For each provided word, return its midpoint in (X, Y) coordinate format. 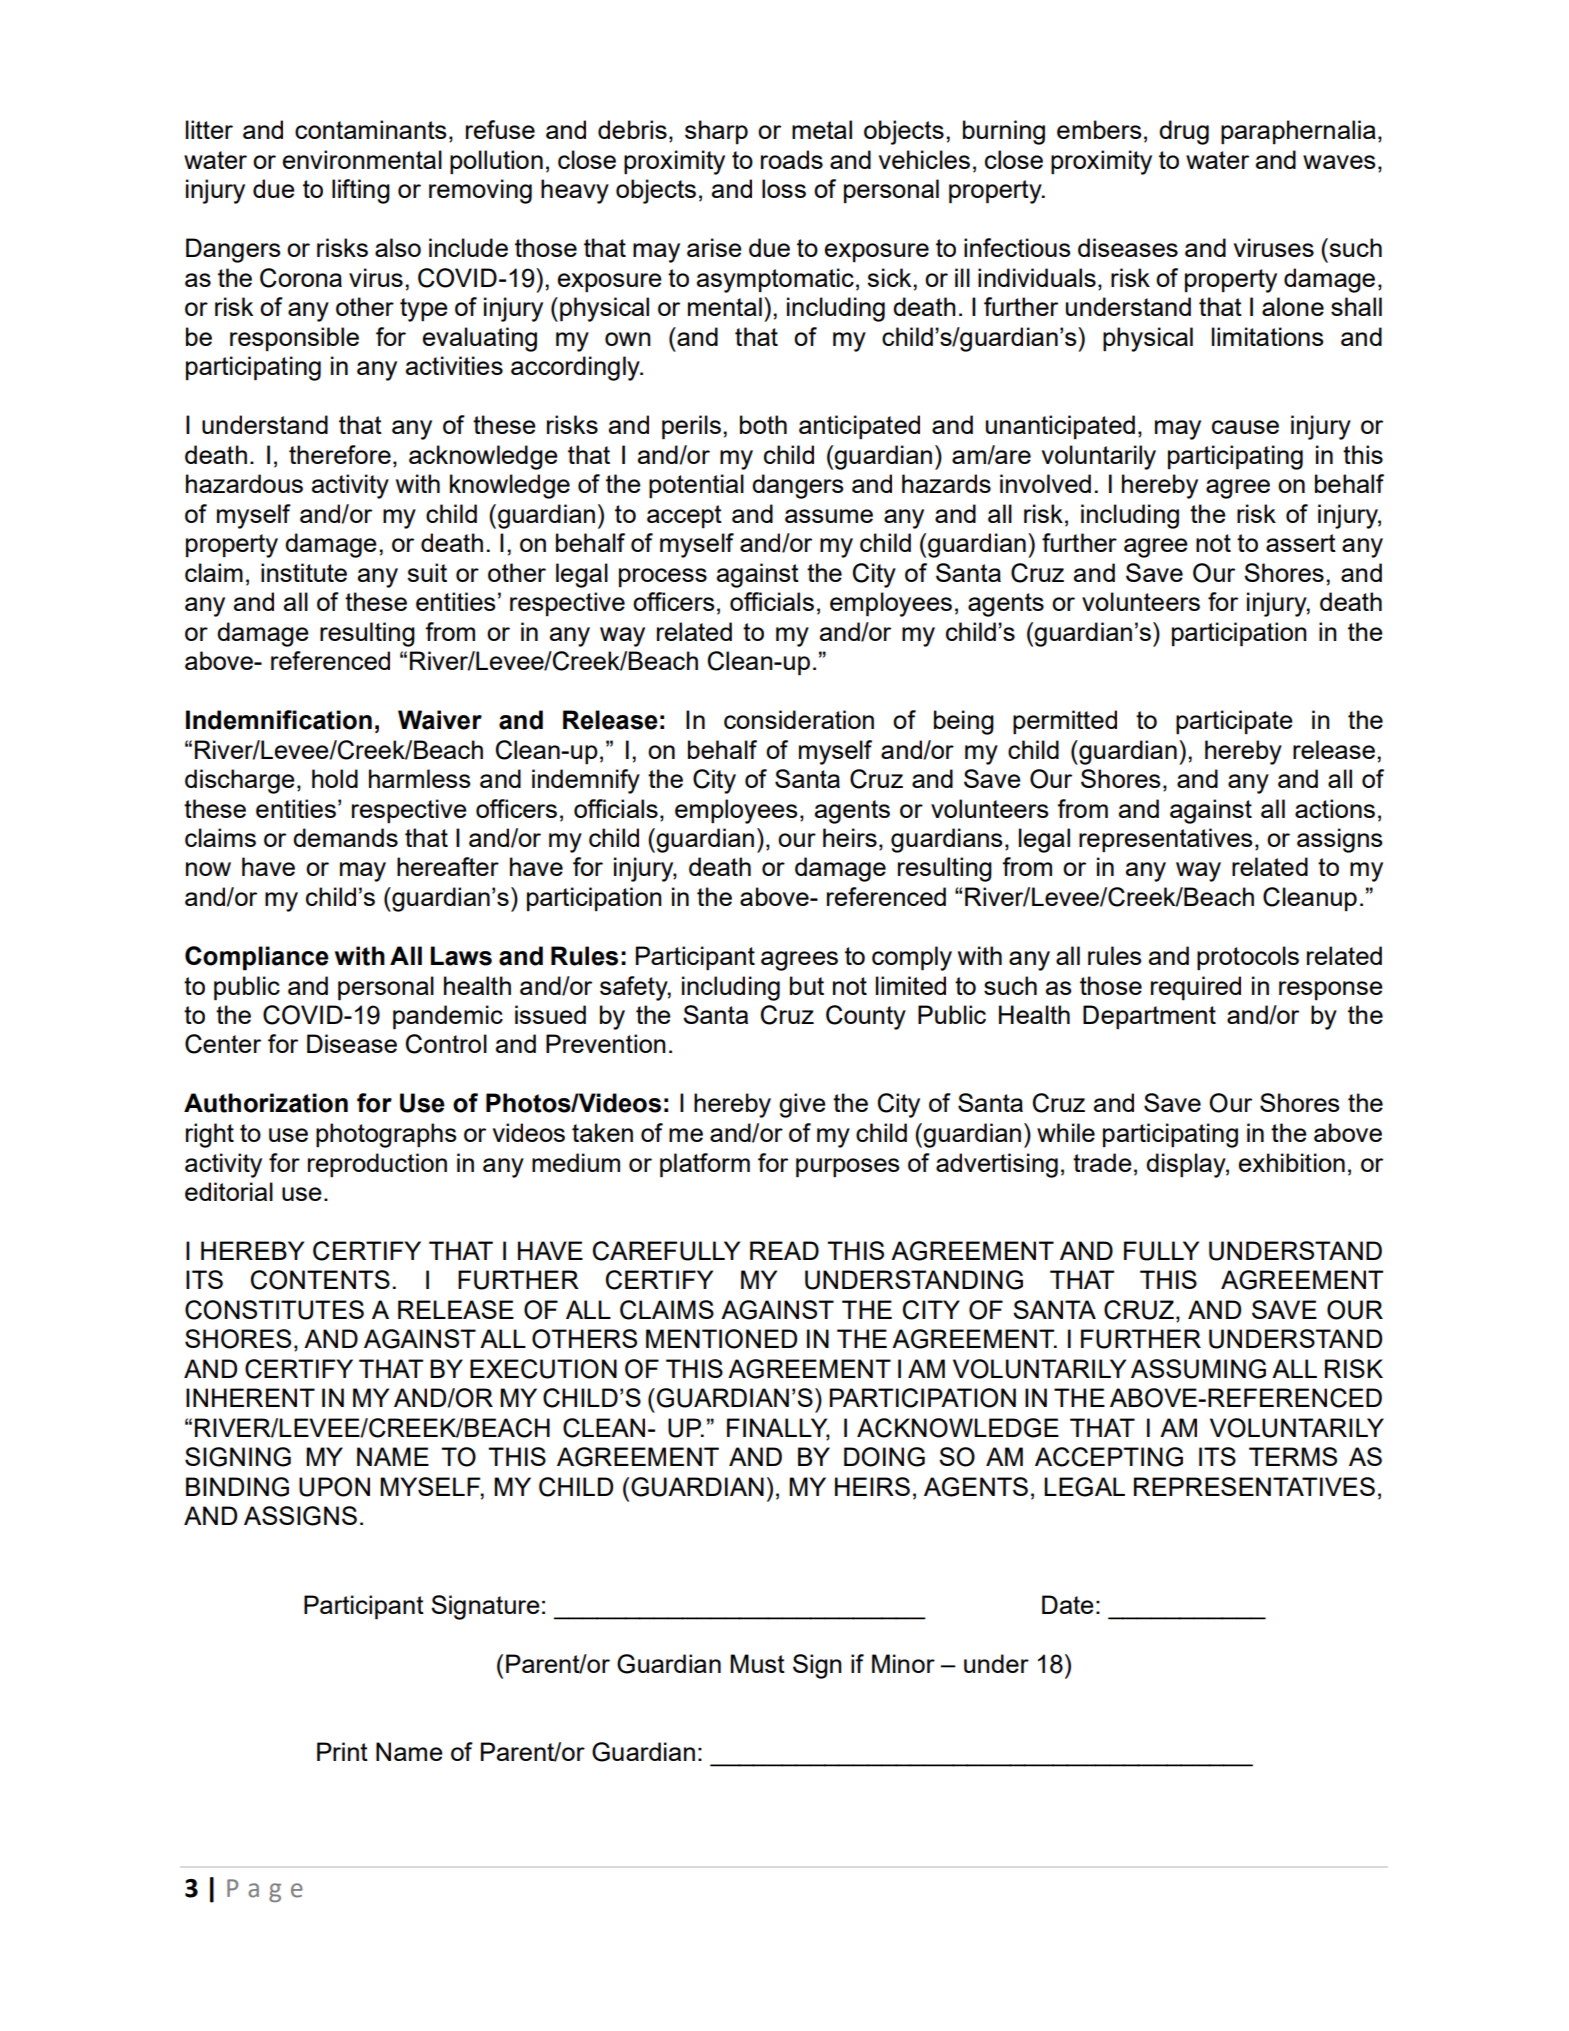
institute (304, 572)
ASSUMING (1198, 1369)
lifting (361, 191)
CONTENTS (320, 1280)
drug (1184, 132)
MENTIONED (721, 1339)
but (807, 985)
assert (1301, 543)
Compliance (257, 958)
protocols (1248, 958)
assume (829, 516)
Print (342, 1751)
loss (784, 188)
